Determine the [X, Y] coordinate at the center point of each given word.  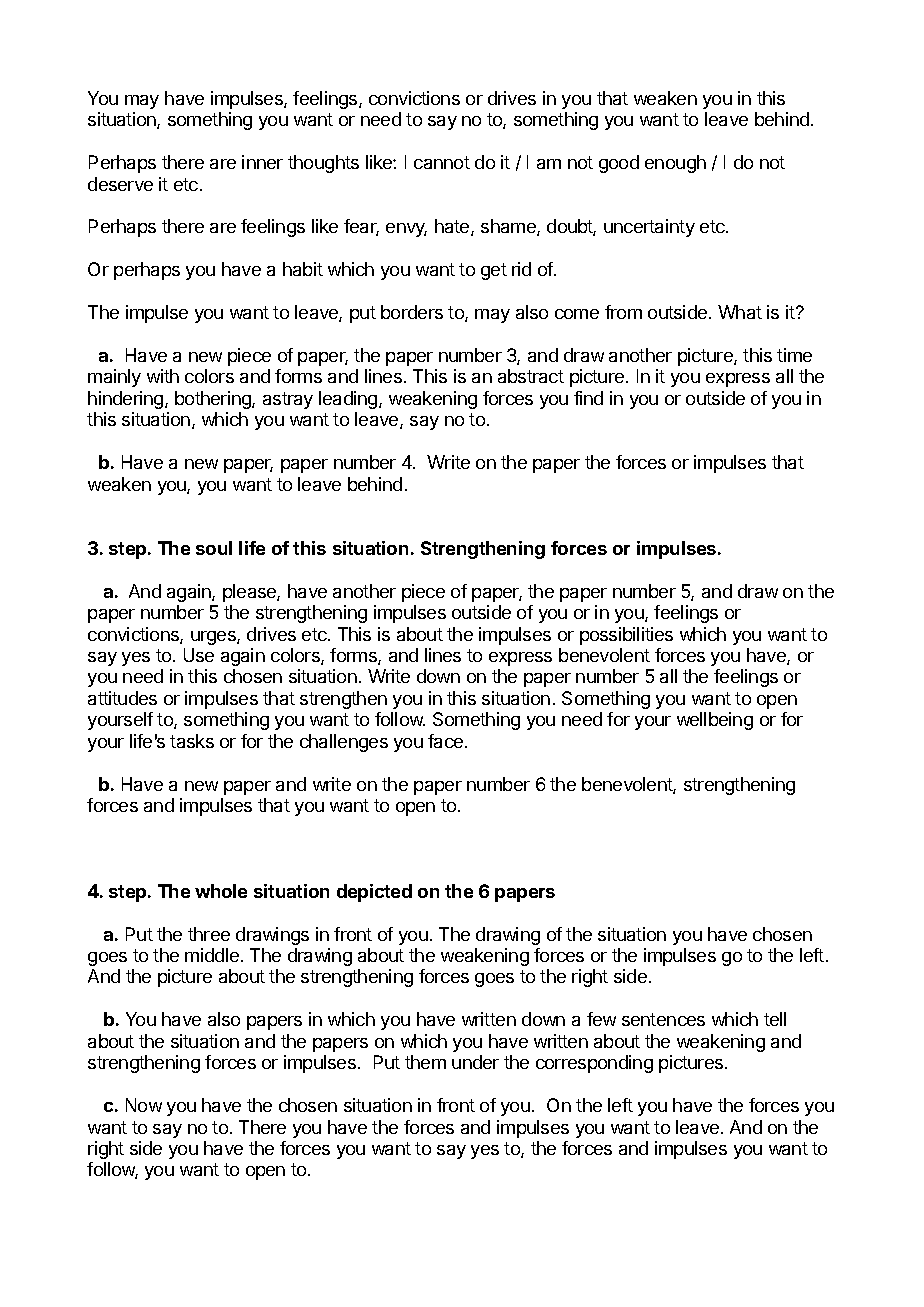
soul [214, 548]
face [447, 741]
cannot [442, 162]
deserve [120, 184]
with [163, 376]
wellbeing [715, 721]
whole [221, 891]
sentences [663, 1019]
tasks [192, 741]
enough [675, 164]
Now [144, 1105]
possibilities [626, 636]
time [794, 355]
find [588, 398]
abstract [531, 376]
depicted [374, 893]
